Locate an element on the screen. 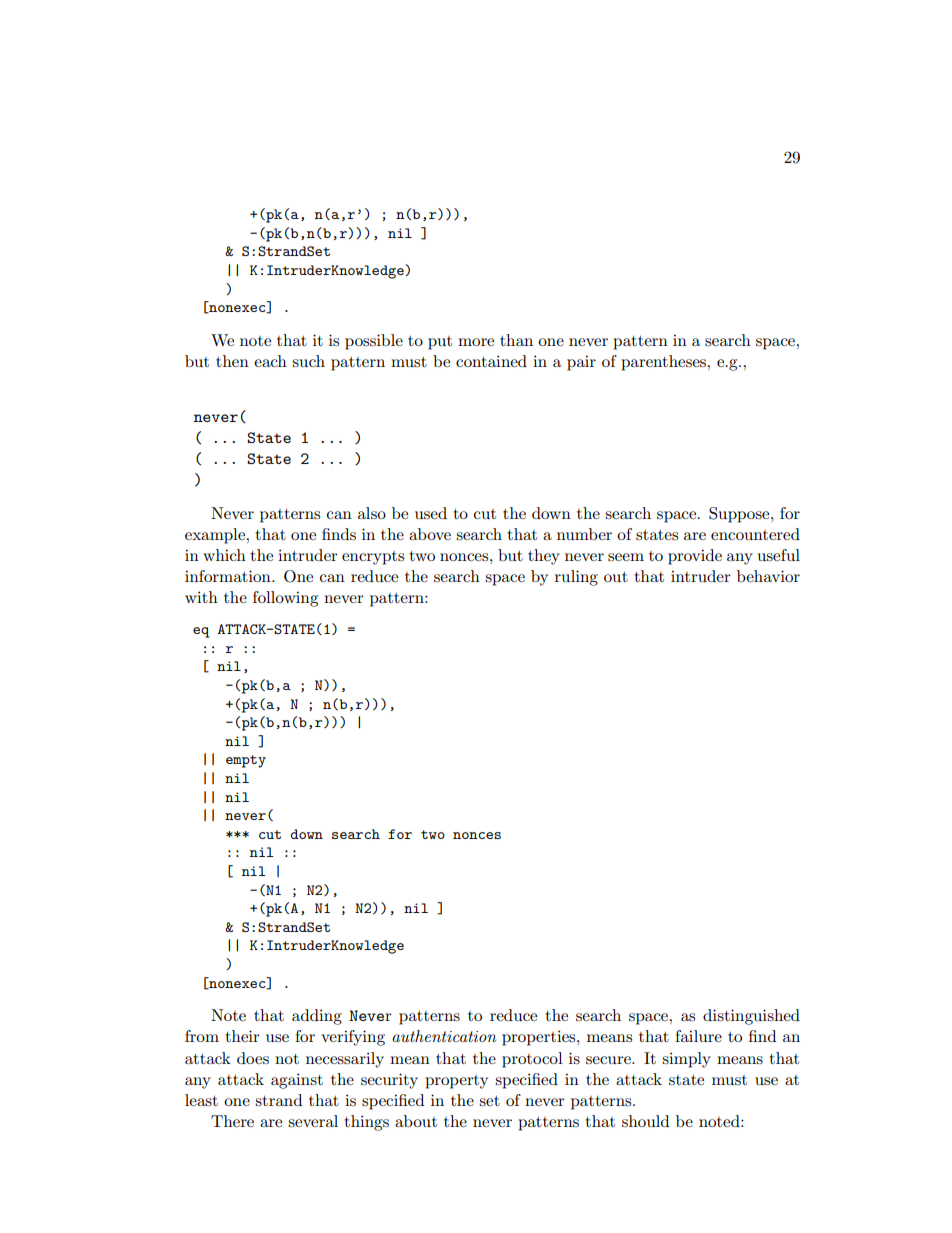 The height and width of the screenshot is (1233, 952). simply is located at coordinates (686, 1060).
